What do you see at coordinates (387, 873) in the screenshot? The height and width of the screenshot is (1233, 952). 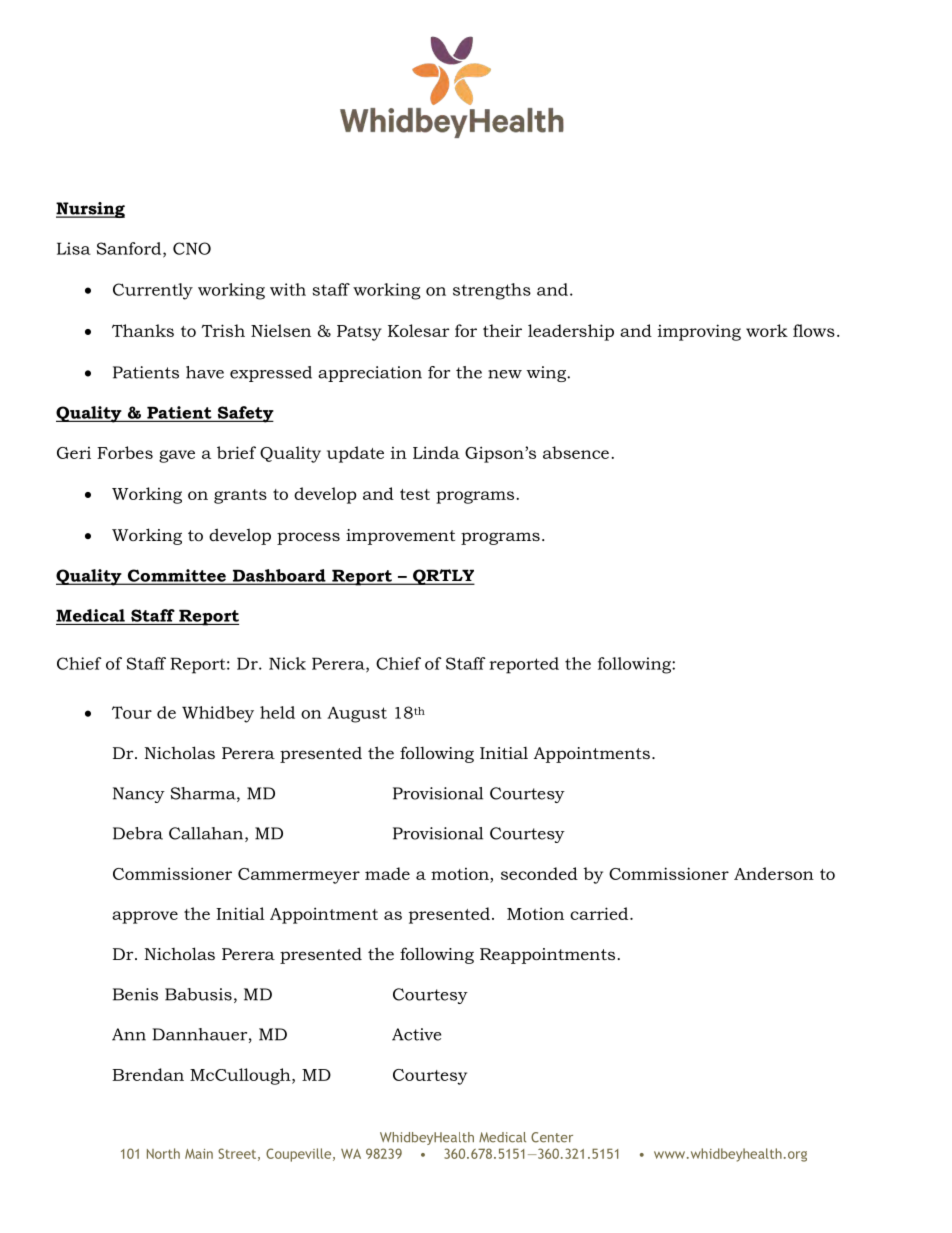 I see `made` at bounding box center [387, 873].
